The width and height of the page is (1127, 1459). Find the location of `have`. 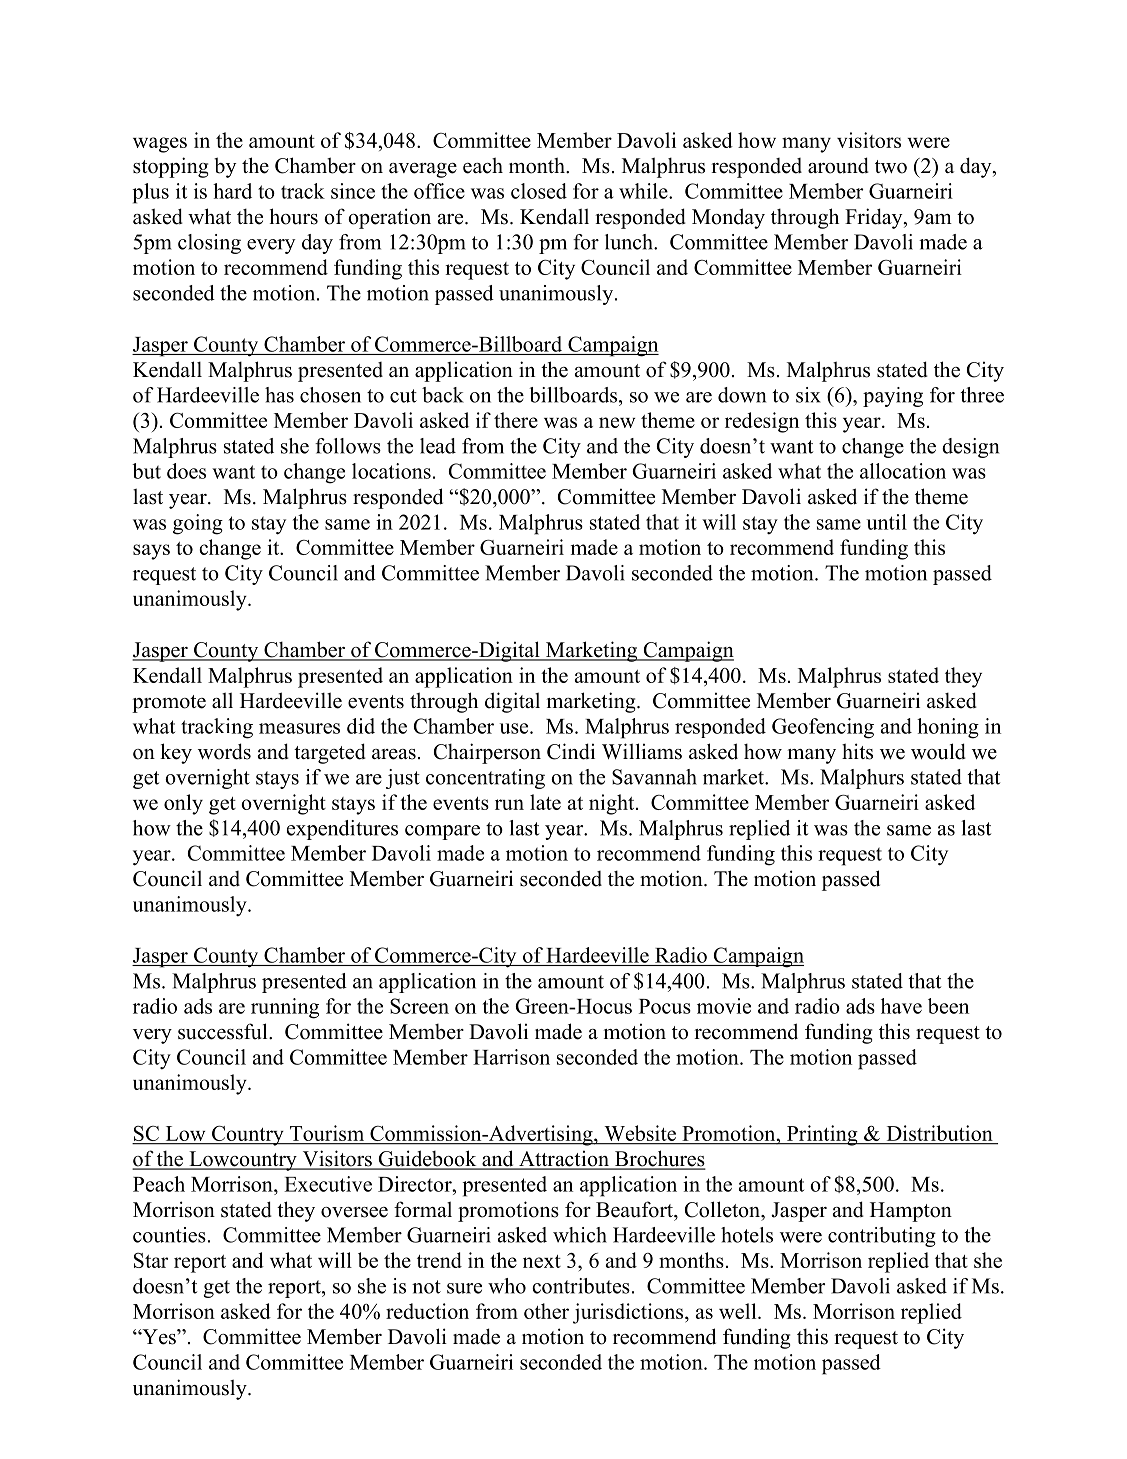

have is located at coordinates (901, 1006).
